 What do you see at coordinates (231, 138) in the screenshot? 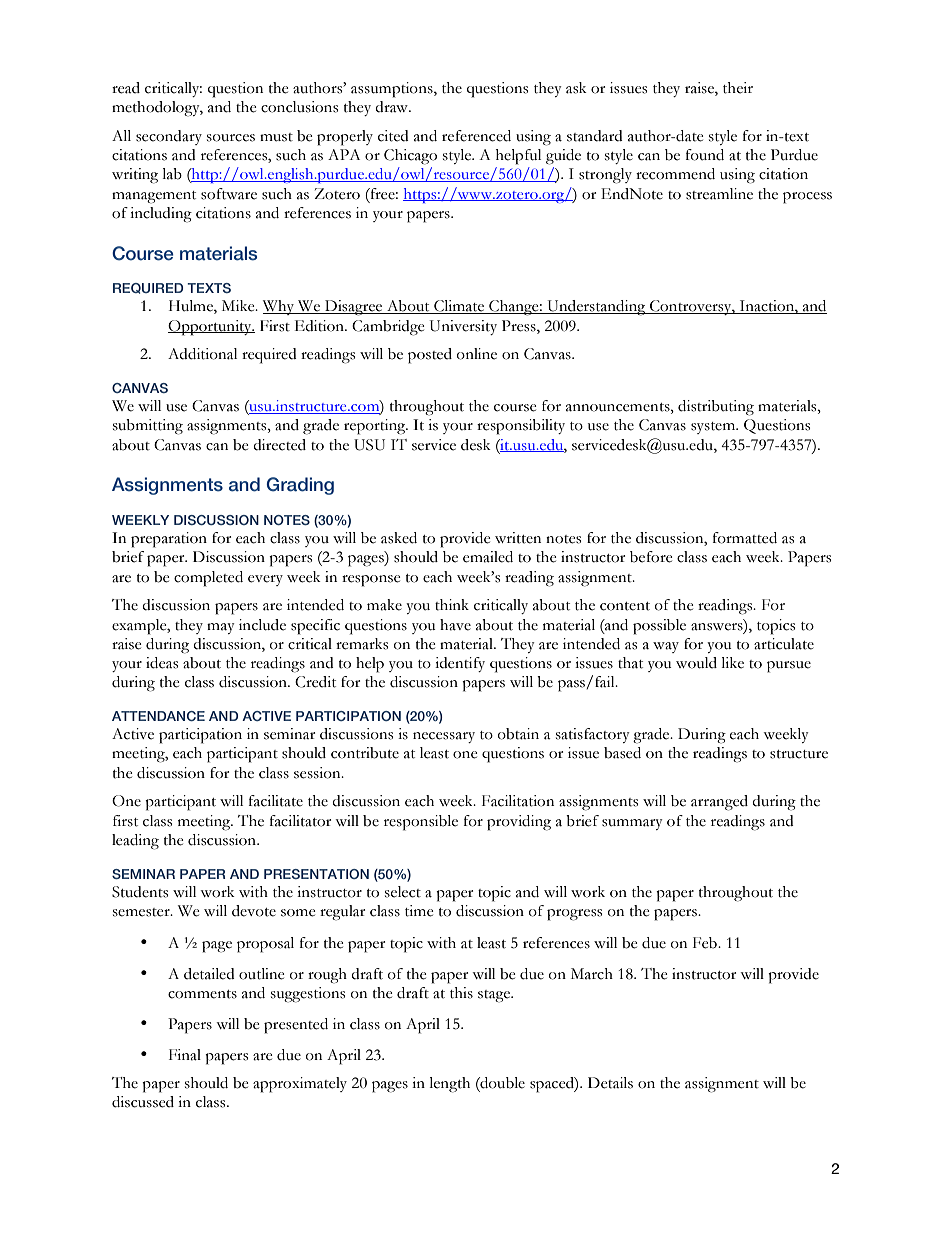
I see `sources` at bounding box center [231, 138].
